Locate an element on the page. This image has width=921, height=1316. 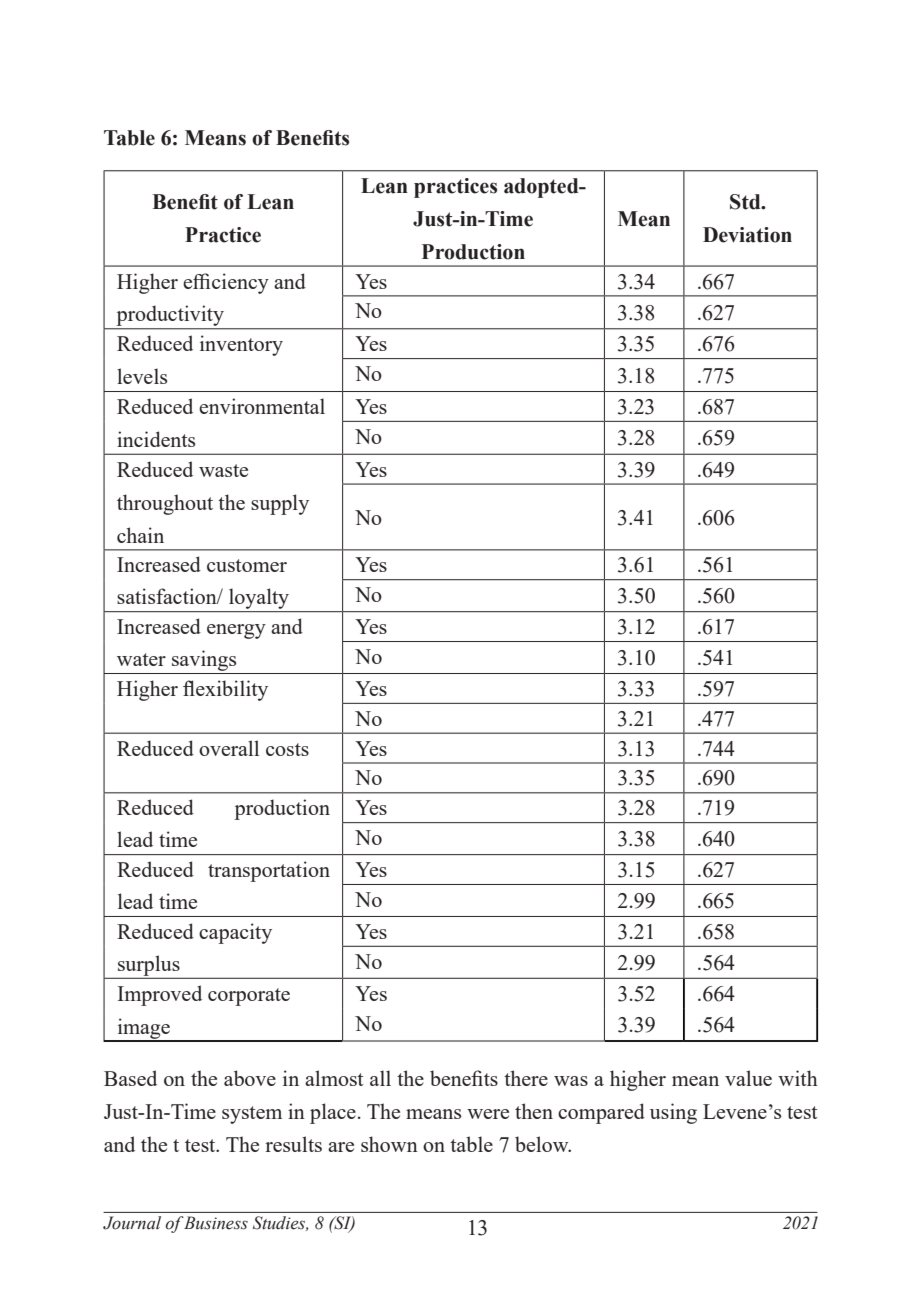
inventory is located at coordinates (241, 345).
